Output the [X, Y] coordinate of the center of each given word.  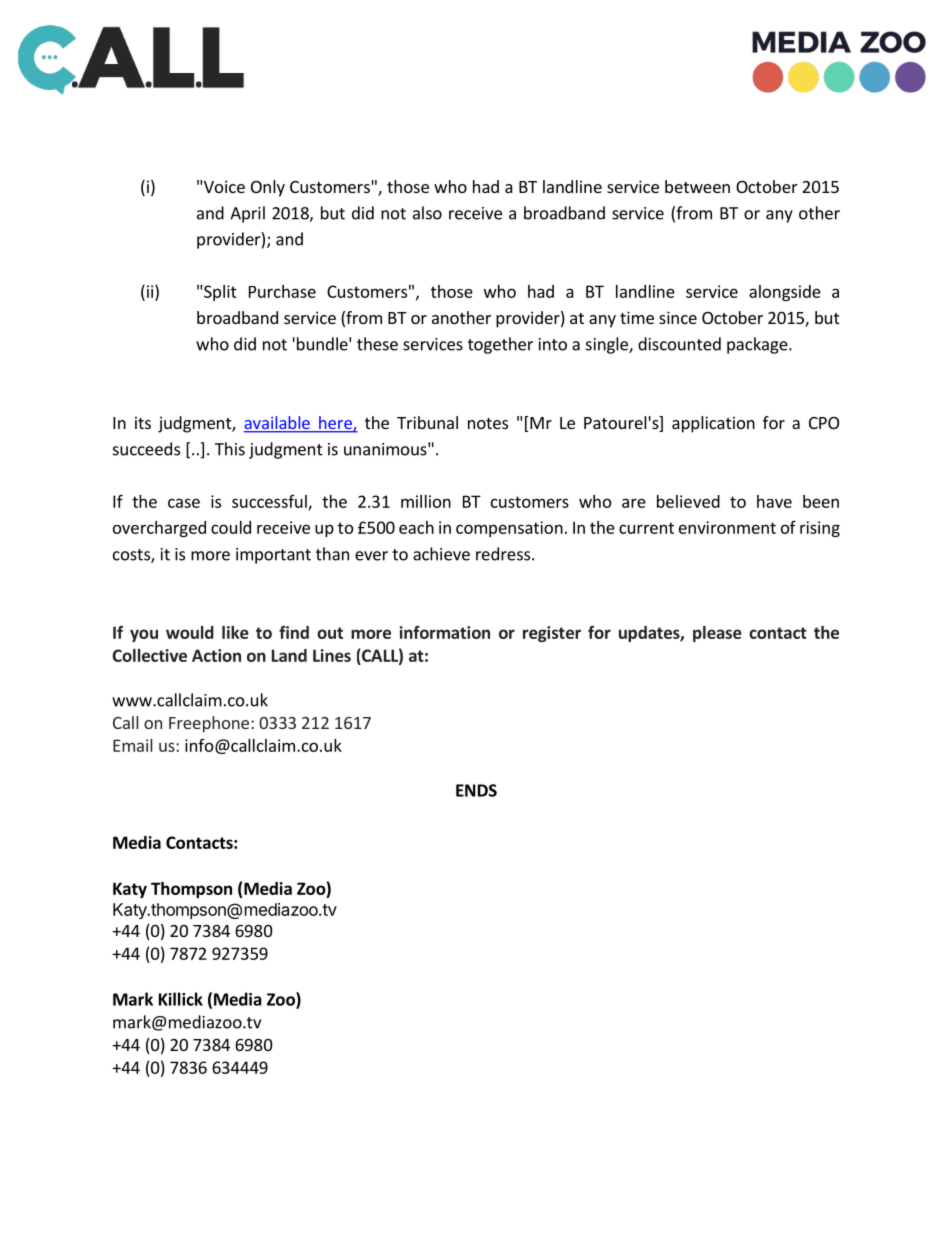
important [273, 556]
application [713, 424]
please [717, 634]
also [427, 213]
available [277, 424]
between [697, 186]
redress [503, 554]
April [247, 214]
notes [488, 423]
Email [132, 745]
